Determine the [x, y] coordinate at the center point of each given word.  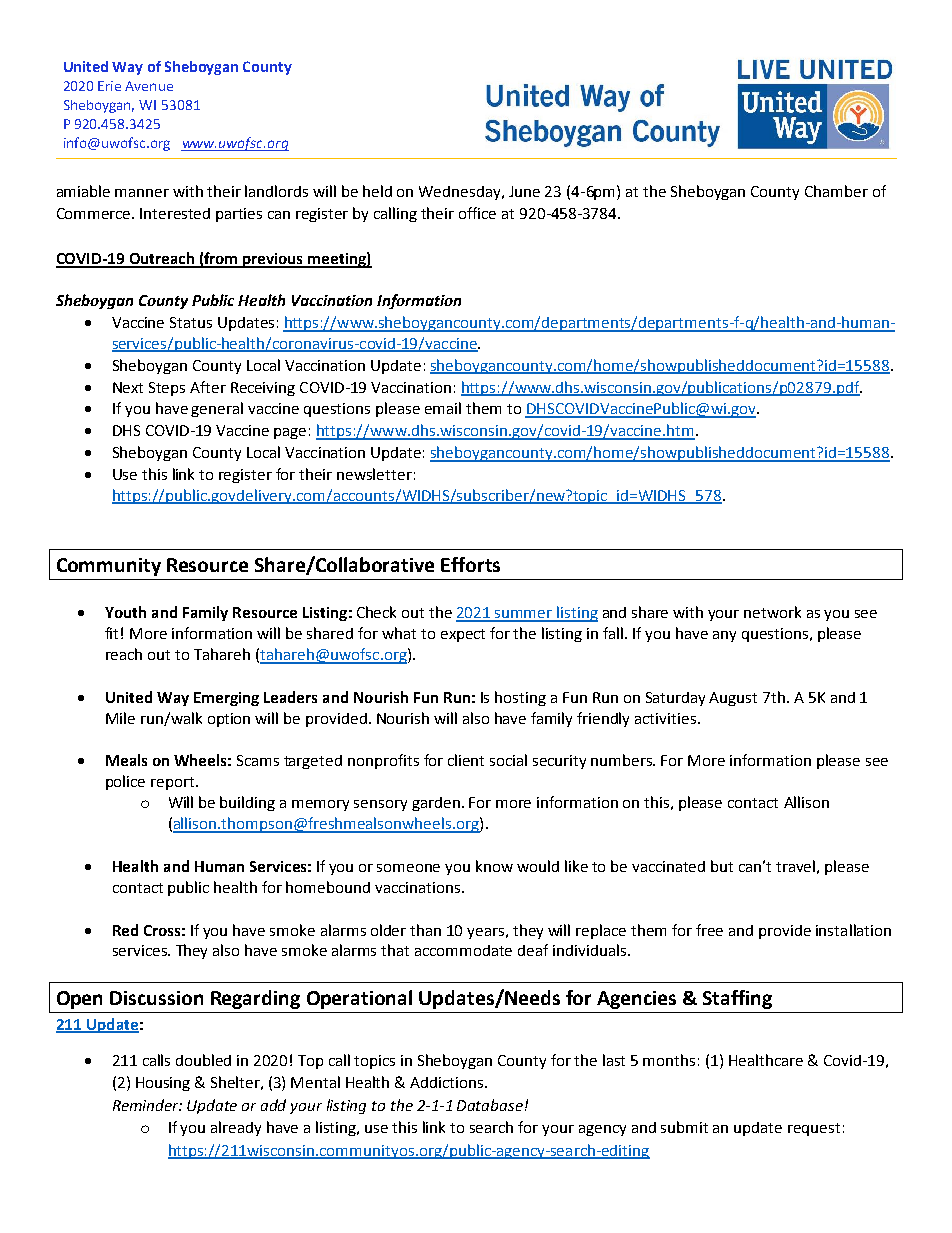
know [494, 866]
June [524, 191]
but [722, 866]
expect [463, 635]
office [477, 213]
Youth [125, 612]
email [443, 408]
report [174, 783]
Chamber [836, 191]
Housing [163, 1084]
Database [490, 1105]
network [772, 612]
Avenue [149, 86]
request [814, 1129]
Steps [167, 389]
